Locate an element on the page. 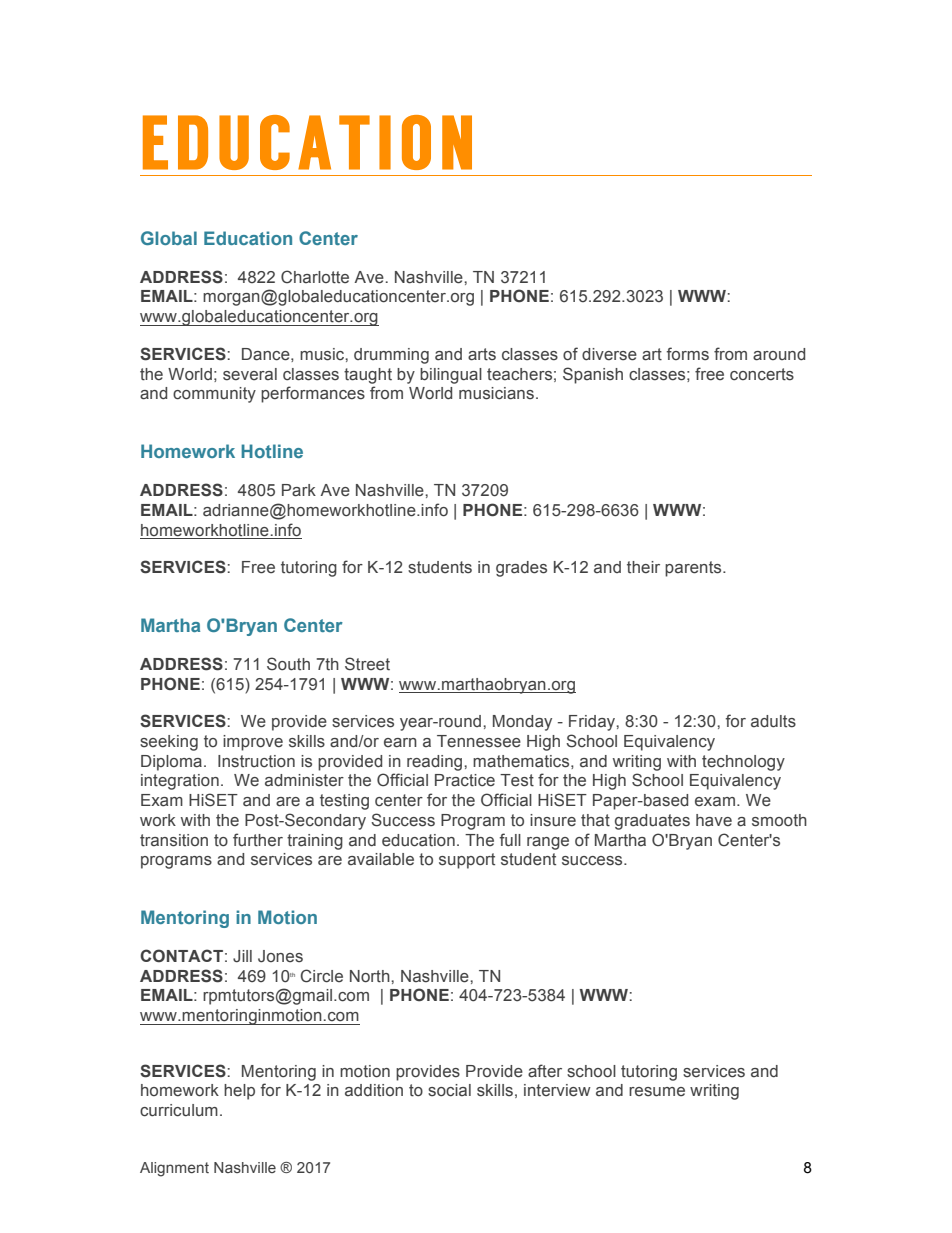 Image resolution: width=952 pixels, height=1233 pixels. forms is located at coordinates (688, 354).
